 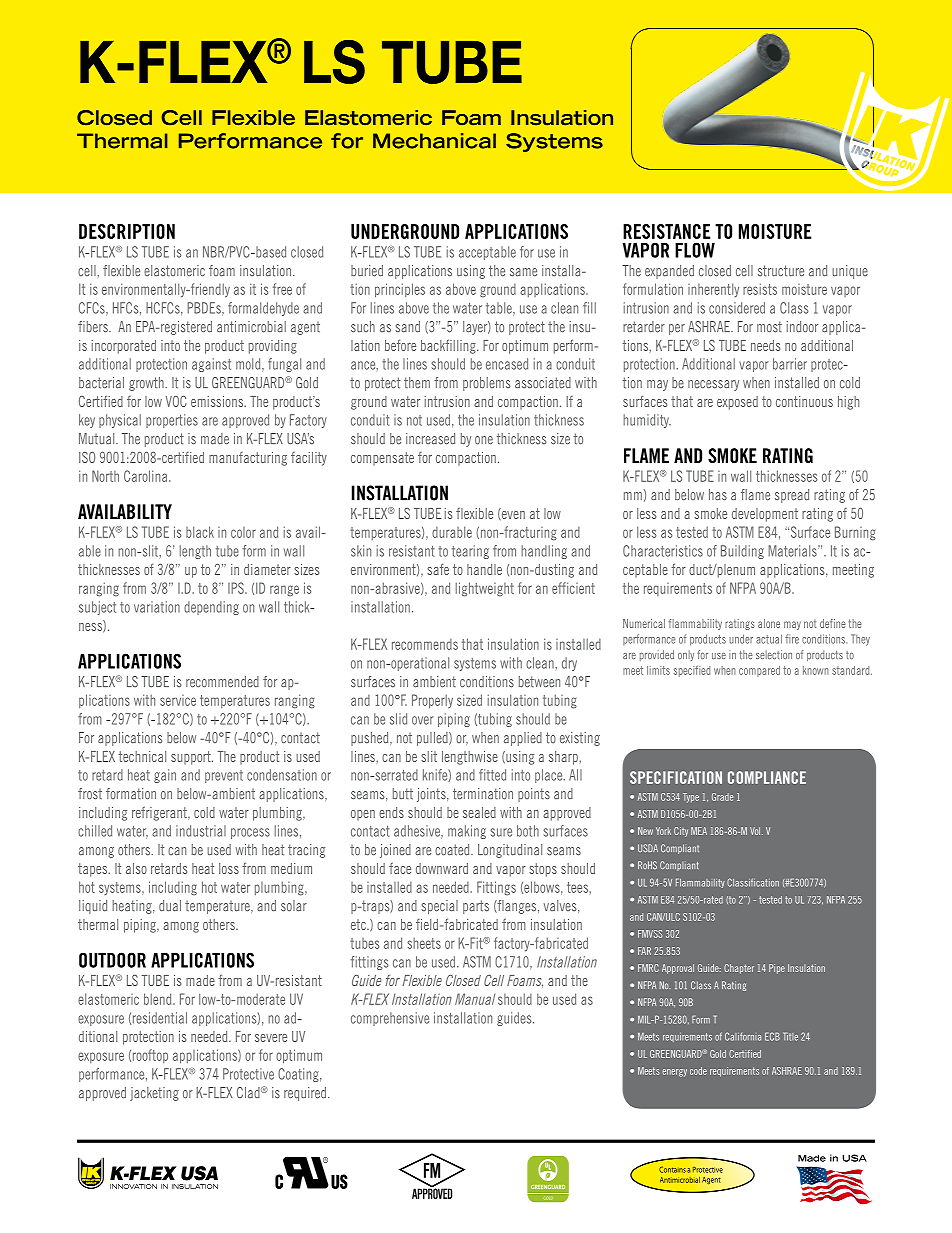 I want to click on required, so click(x=306, y=1094).
